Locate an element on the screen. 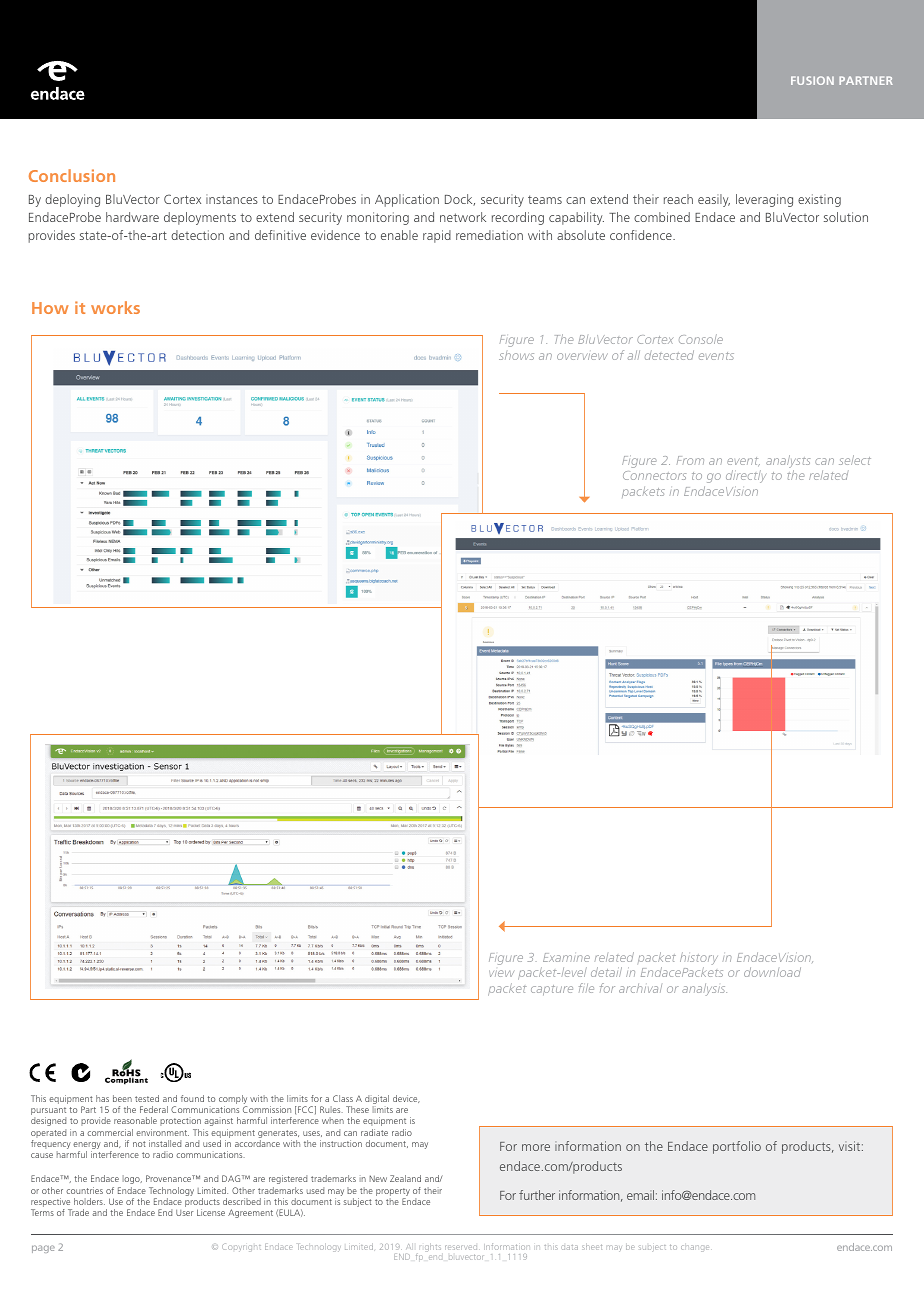 The width and height of the screenshot is (924, 1308). User is located at coordinates (184, 1213).
